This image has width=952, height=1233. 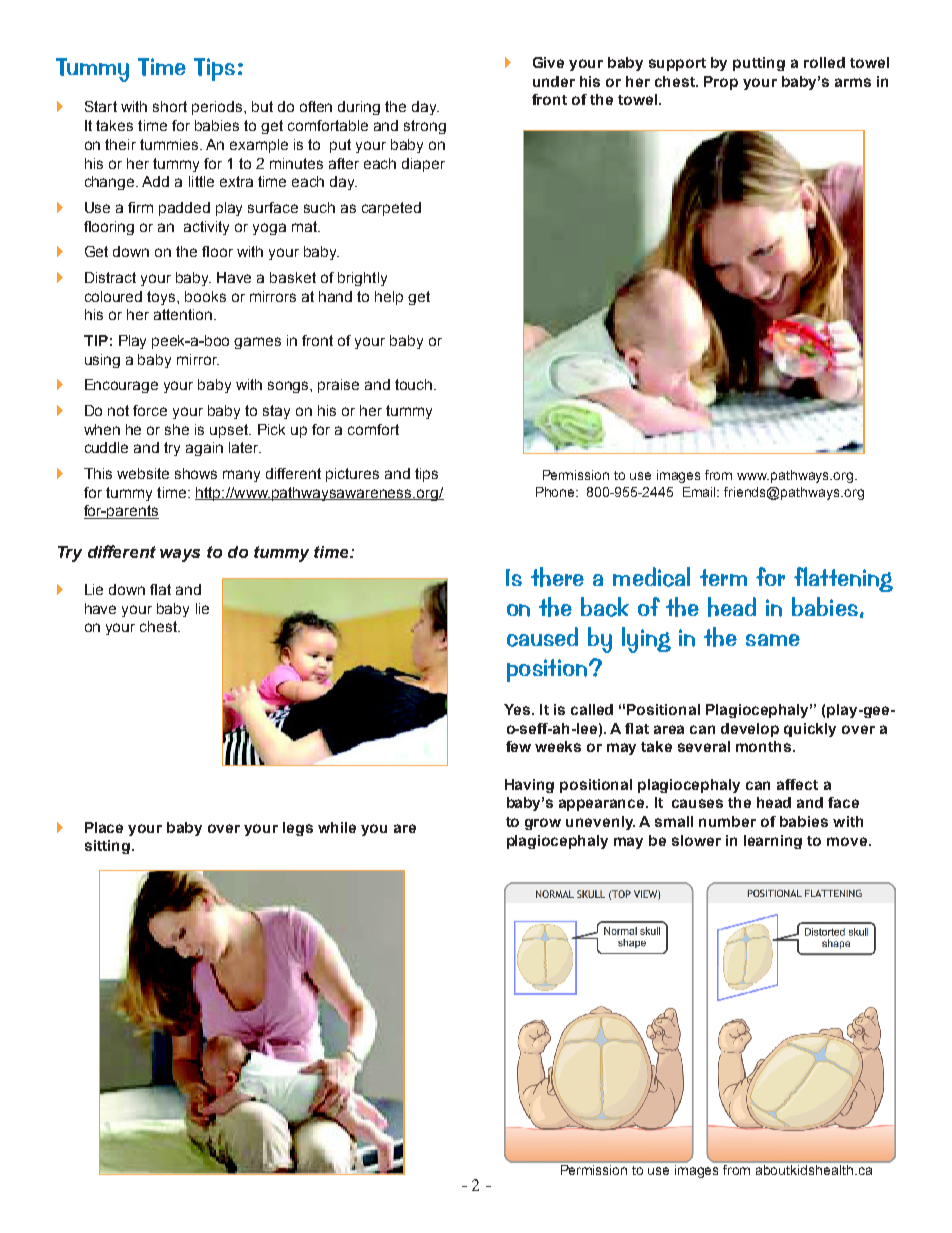 What do you see at coordinates (554, 81) in the image?
I see `under` at bounding box center [554, 81].
